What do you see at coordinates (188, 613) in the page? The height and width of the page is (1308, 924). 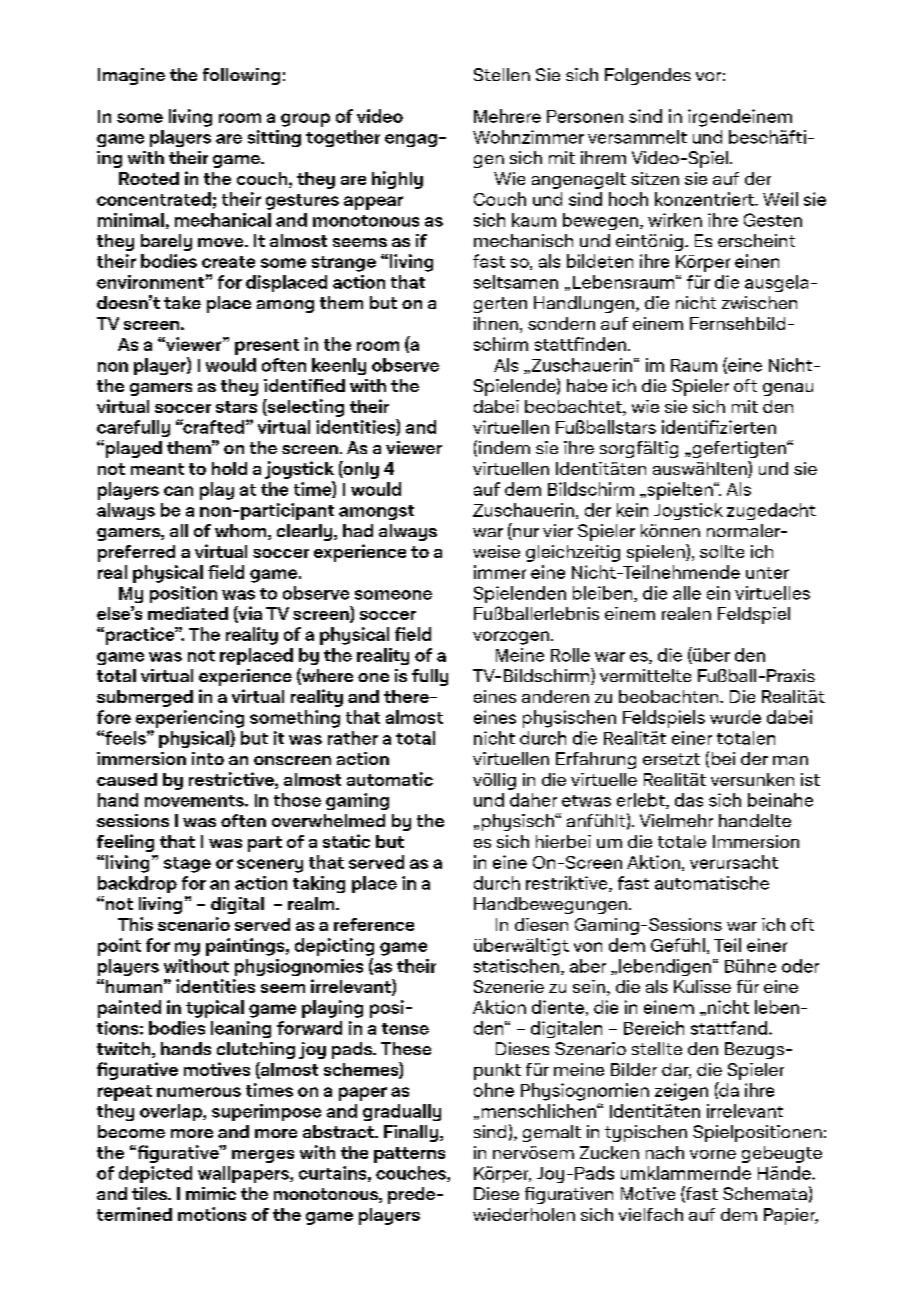 I see `mediated` at bounding box center [188, 613].
